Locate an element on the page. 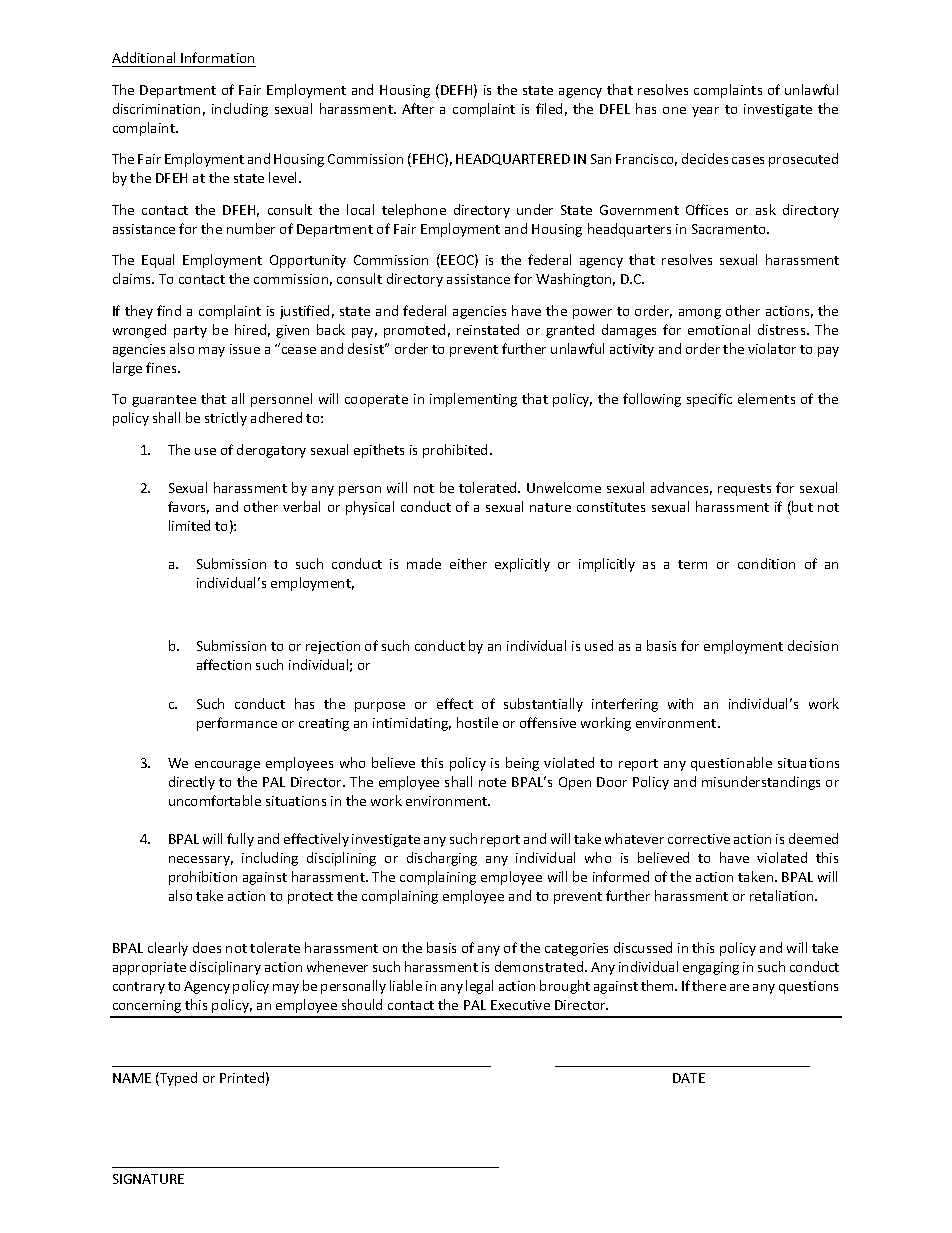 The width and height of the page is (952, 1233). Executive is located at coordinates (520, 1005).
